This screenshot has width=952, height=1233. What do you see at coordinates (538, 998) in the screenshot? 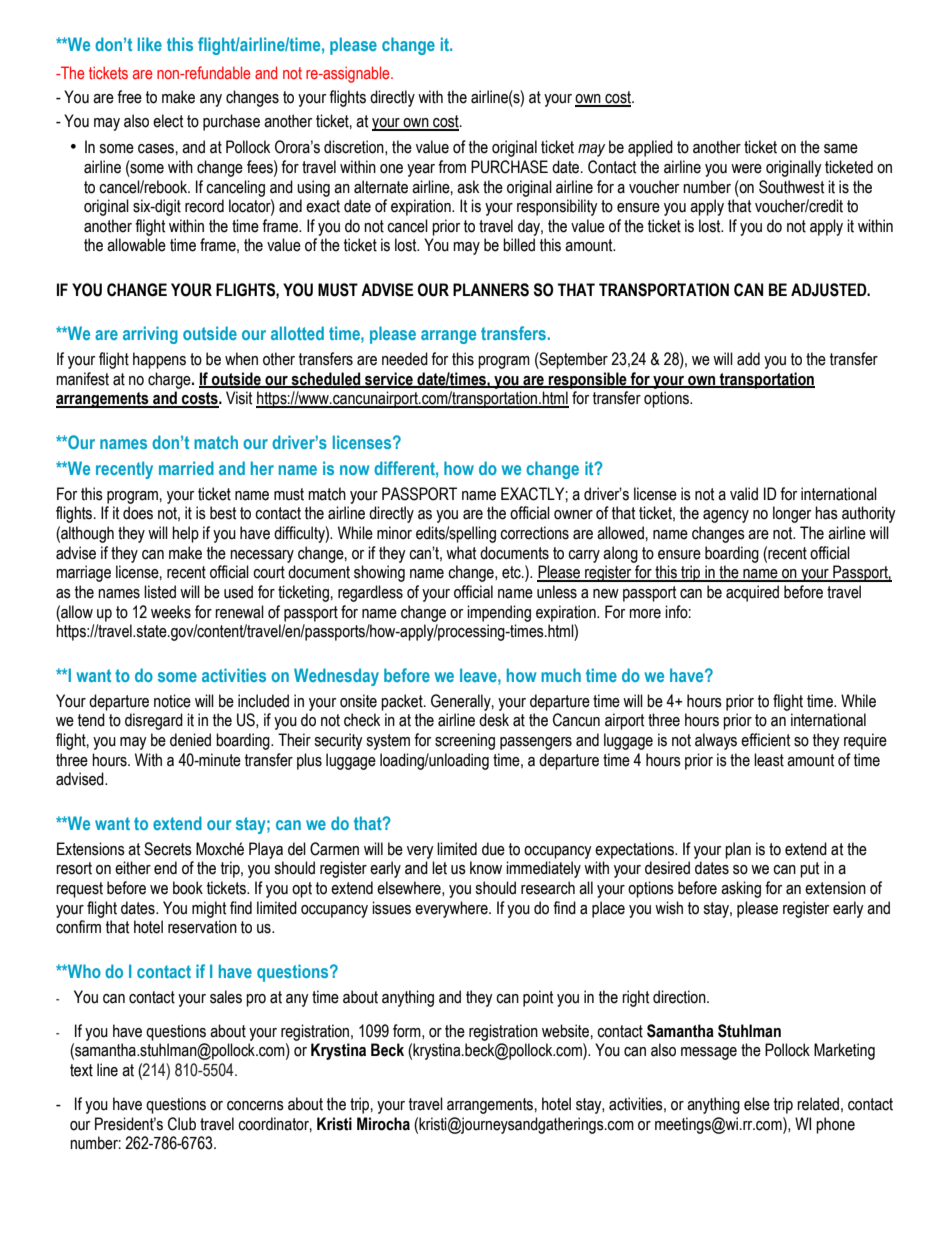
I see `point` at bounding box center [538, 998].
